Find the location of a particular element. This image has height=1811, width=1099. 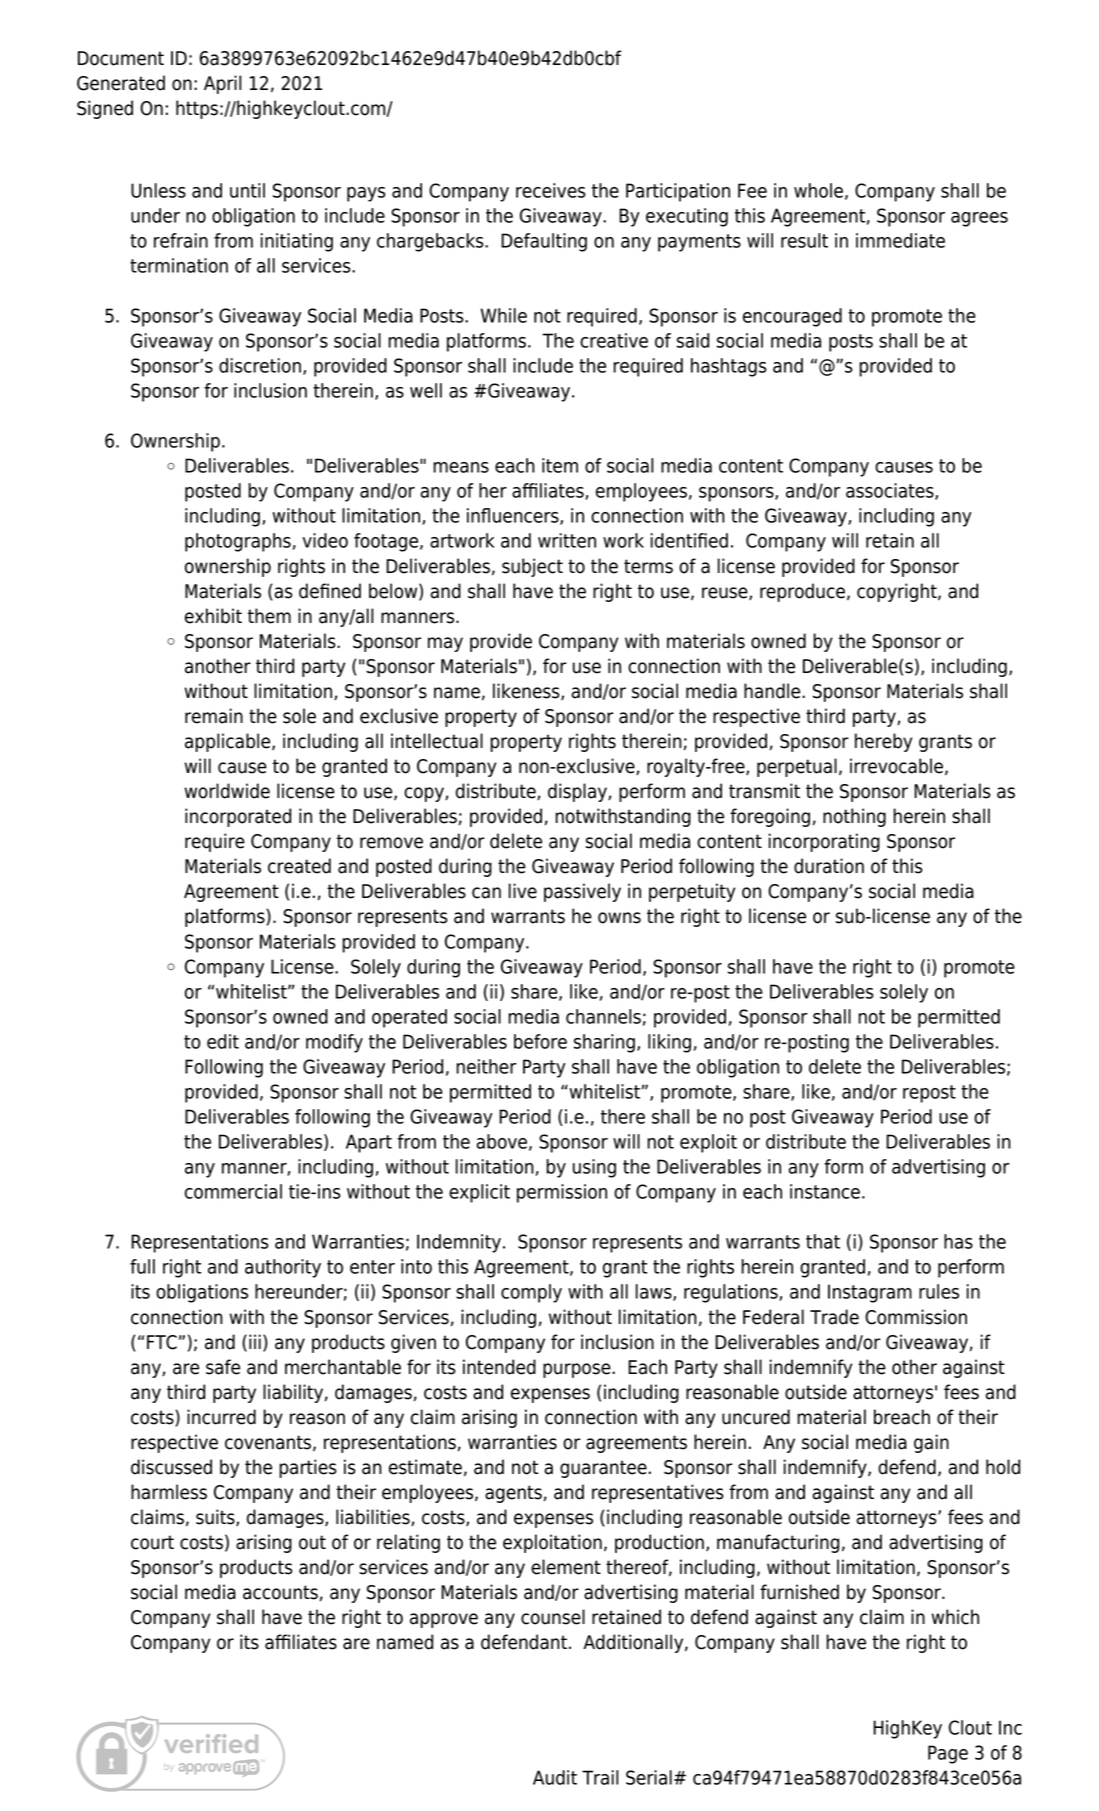

accounts is located at coordinates (280, 1592).
